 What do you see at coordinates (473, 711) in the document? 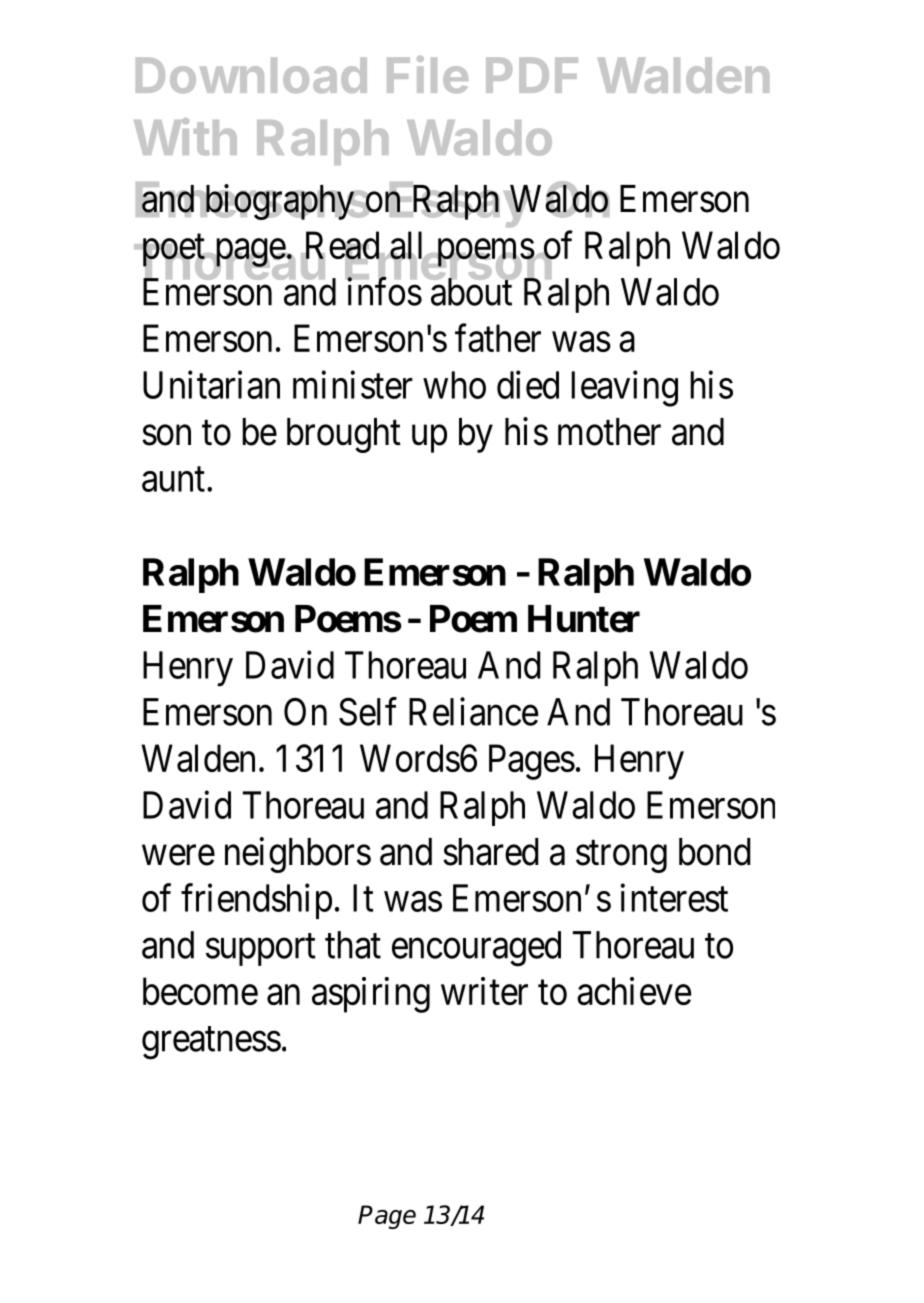
I see `Reliance` at bounding box center [473, 711].
